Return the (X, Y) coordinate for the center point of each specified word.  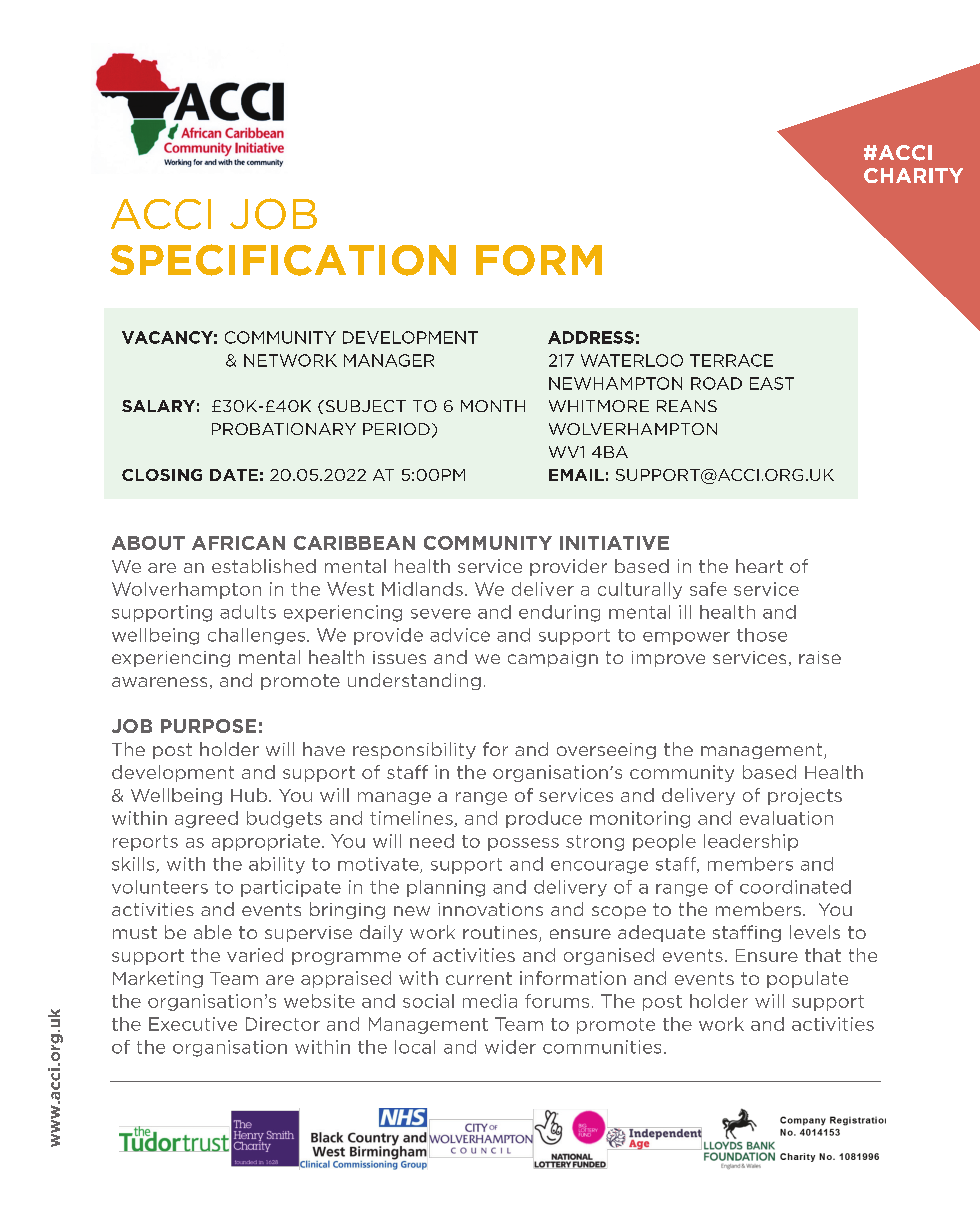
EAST (772, 383)
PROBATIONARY (284, 429)
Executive (193, 1024)
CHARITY (913, 175)
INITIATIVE (614, 543)
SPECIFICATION (283, 260)
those (762, 635)
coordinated (795, 887)
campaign (553, 659)
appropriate (266, 842)
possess (523, 844)
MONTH (493, 406)
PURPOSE (208, 726)
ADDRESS (591, 337)
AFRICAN (238, 543)
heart (759, 566)
